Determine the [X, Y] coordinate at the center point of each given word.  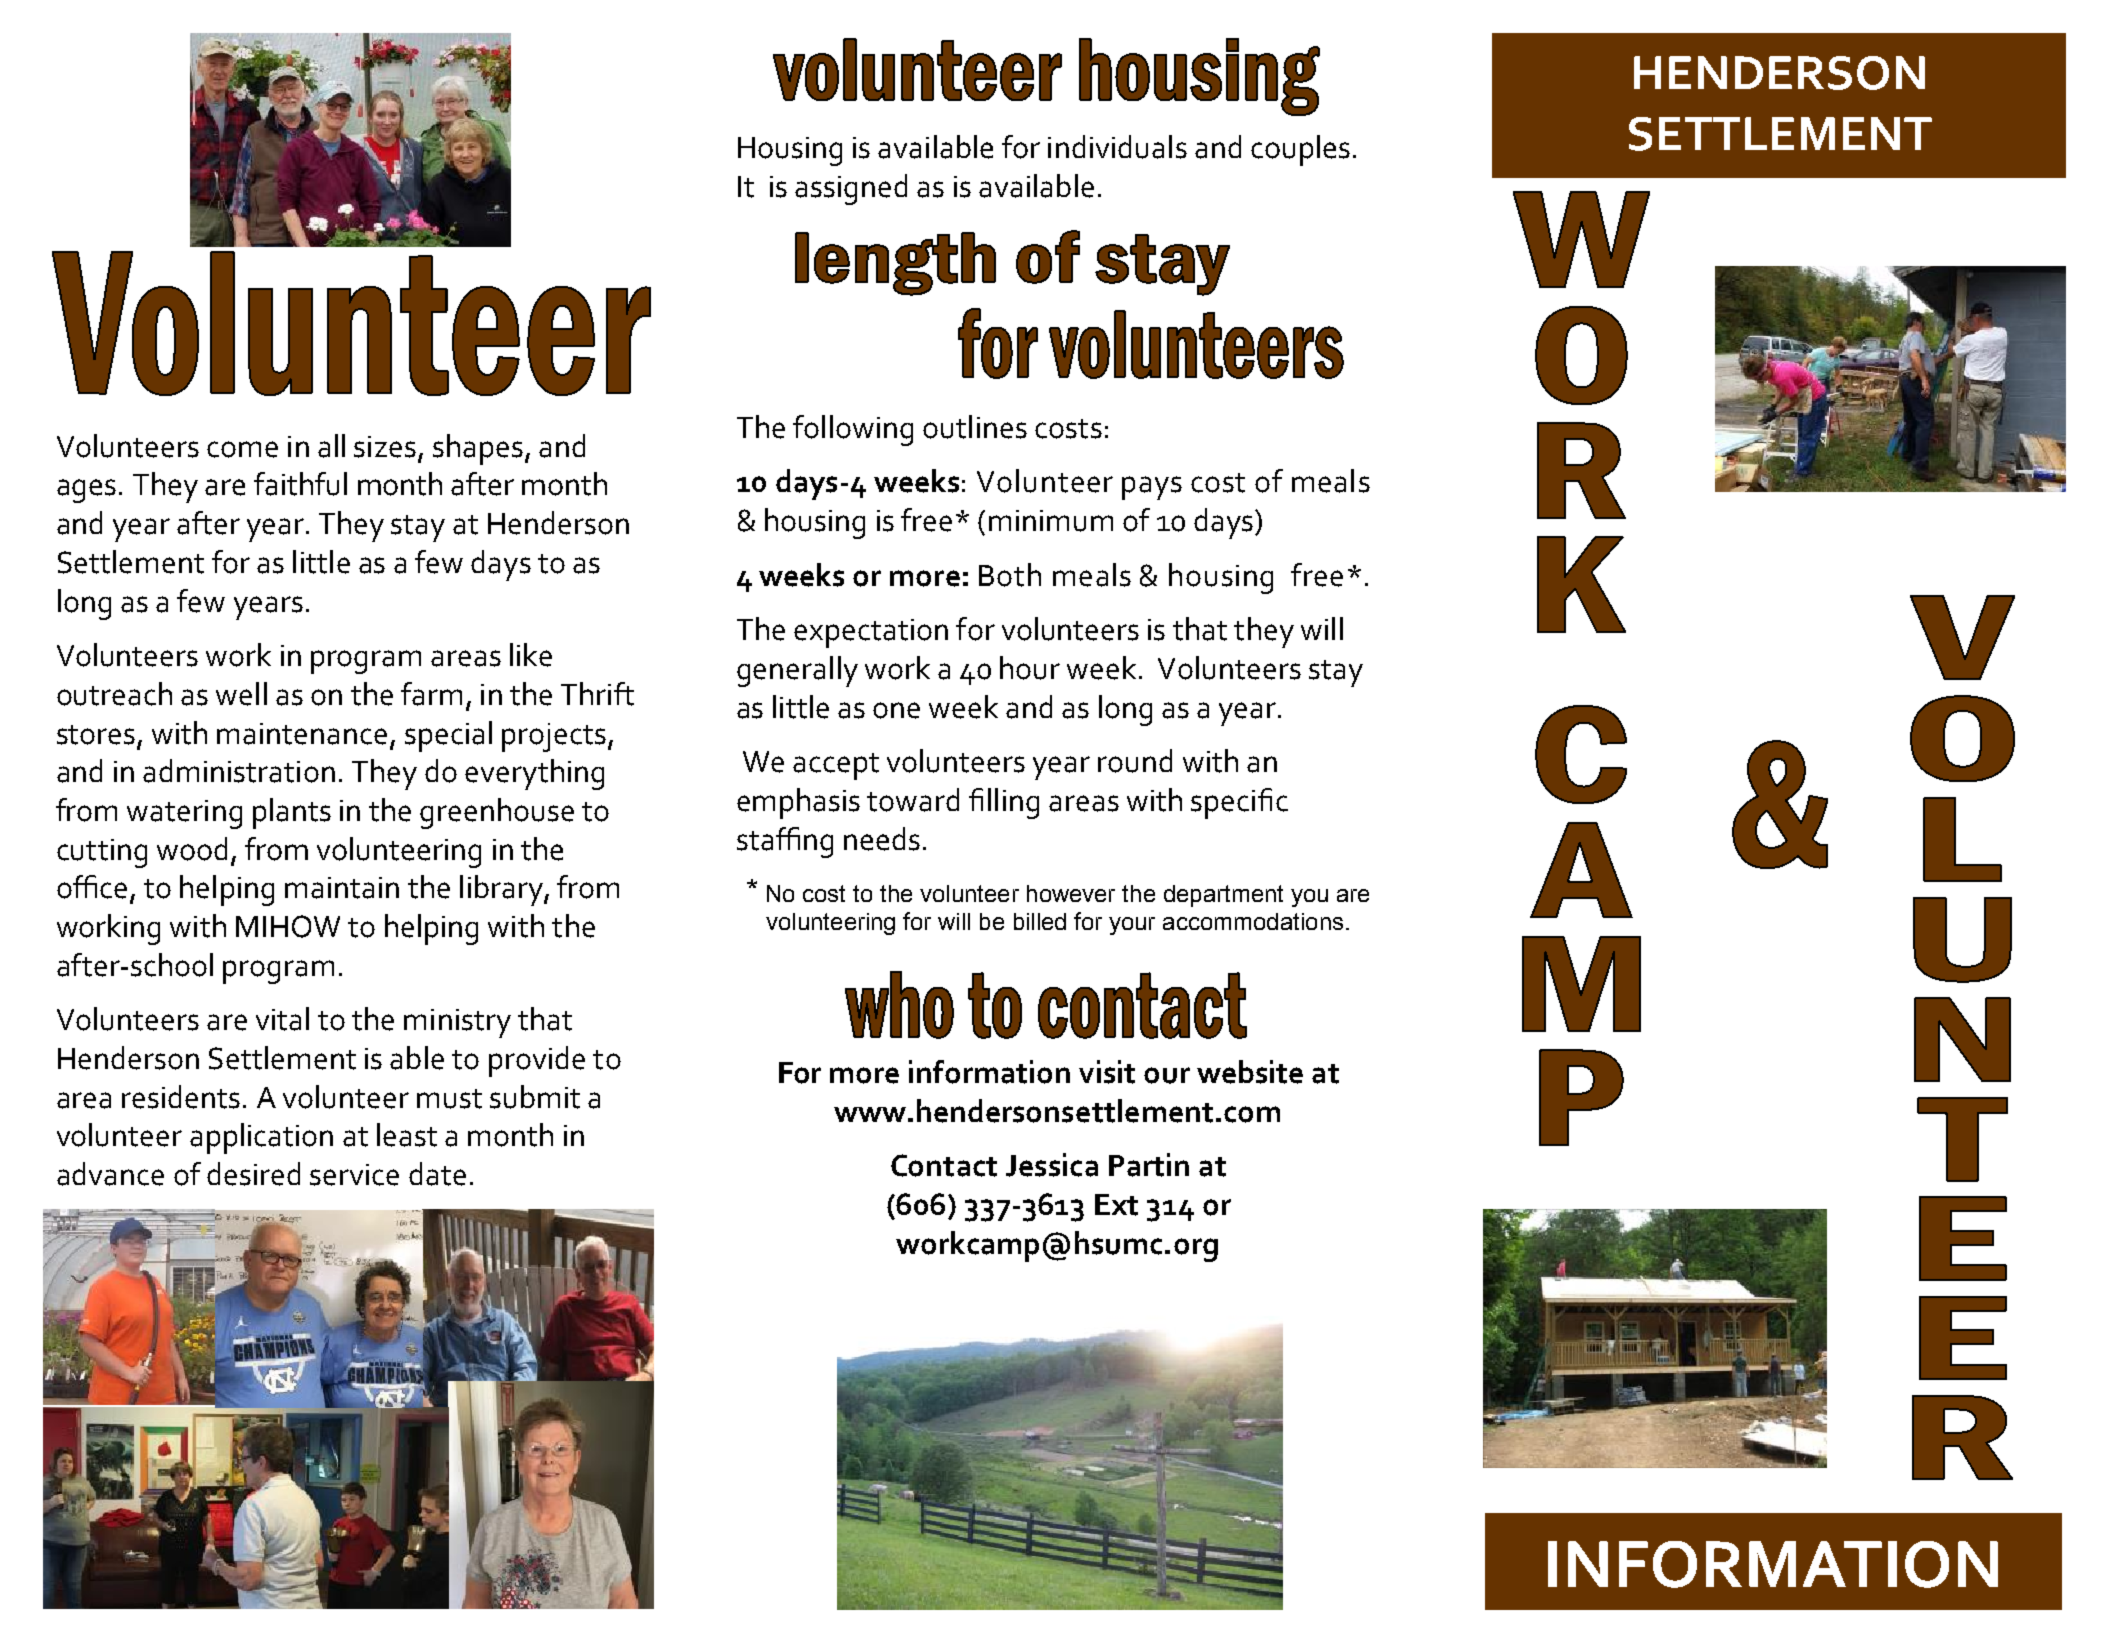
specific [1239, 803]
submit [535, 1097]
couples [1300, 150]
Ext [1116, 1205]
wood [192, 849]
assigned [851, 189]
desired [253, 1174]
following [853, 430]
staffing [785, 842]
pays [1152, 488]
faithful [300, 484]
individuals [1117, 147]
